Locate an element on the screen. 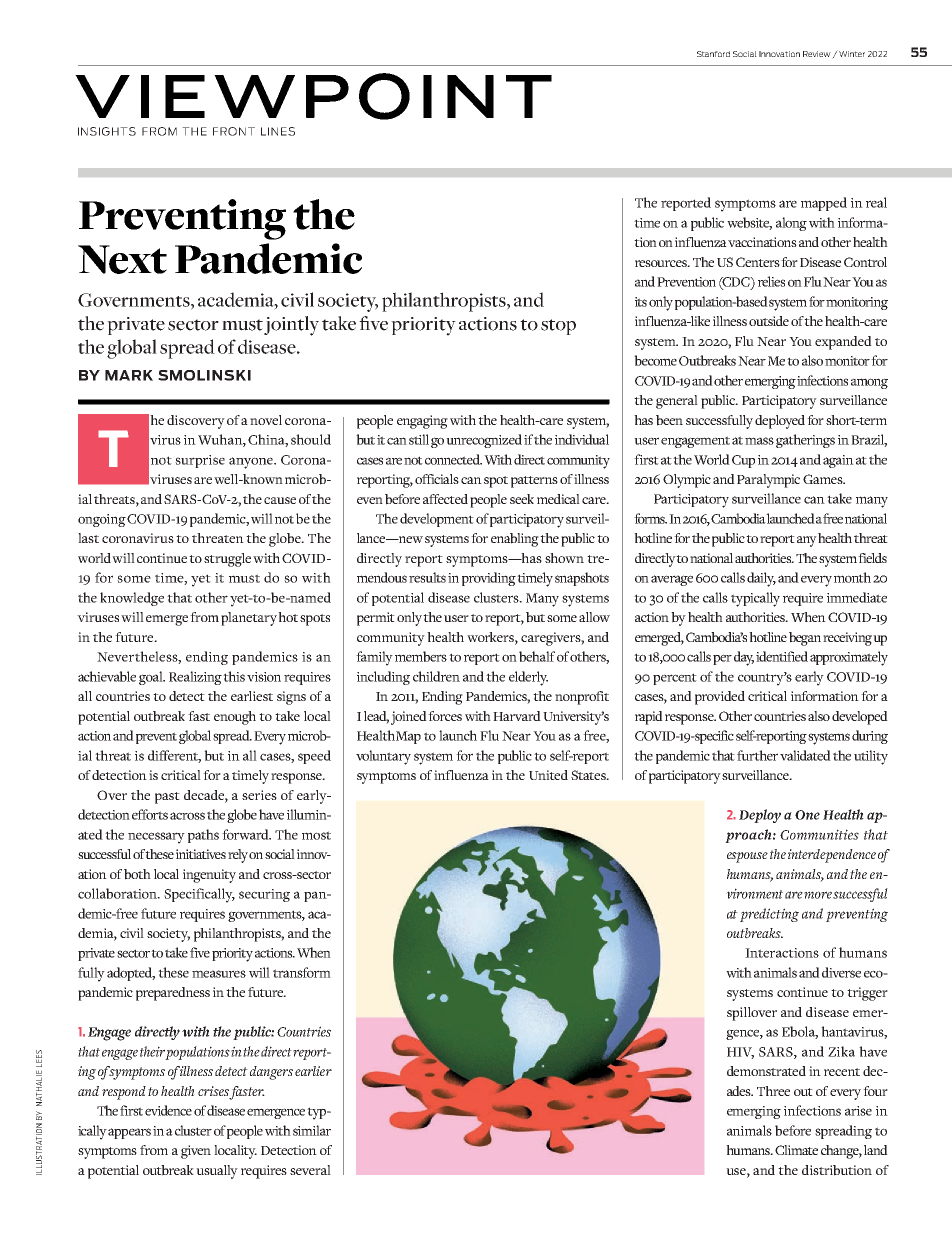 Image resolution: width=952 pixels, height=1236 pixels. ingenuity is located at coordinates (209, 876).
